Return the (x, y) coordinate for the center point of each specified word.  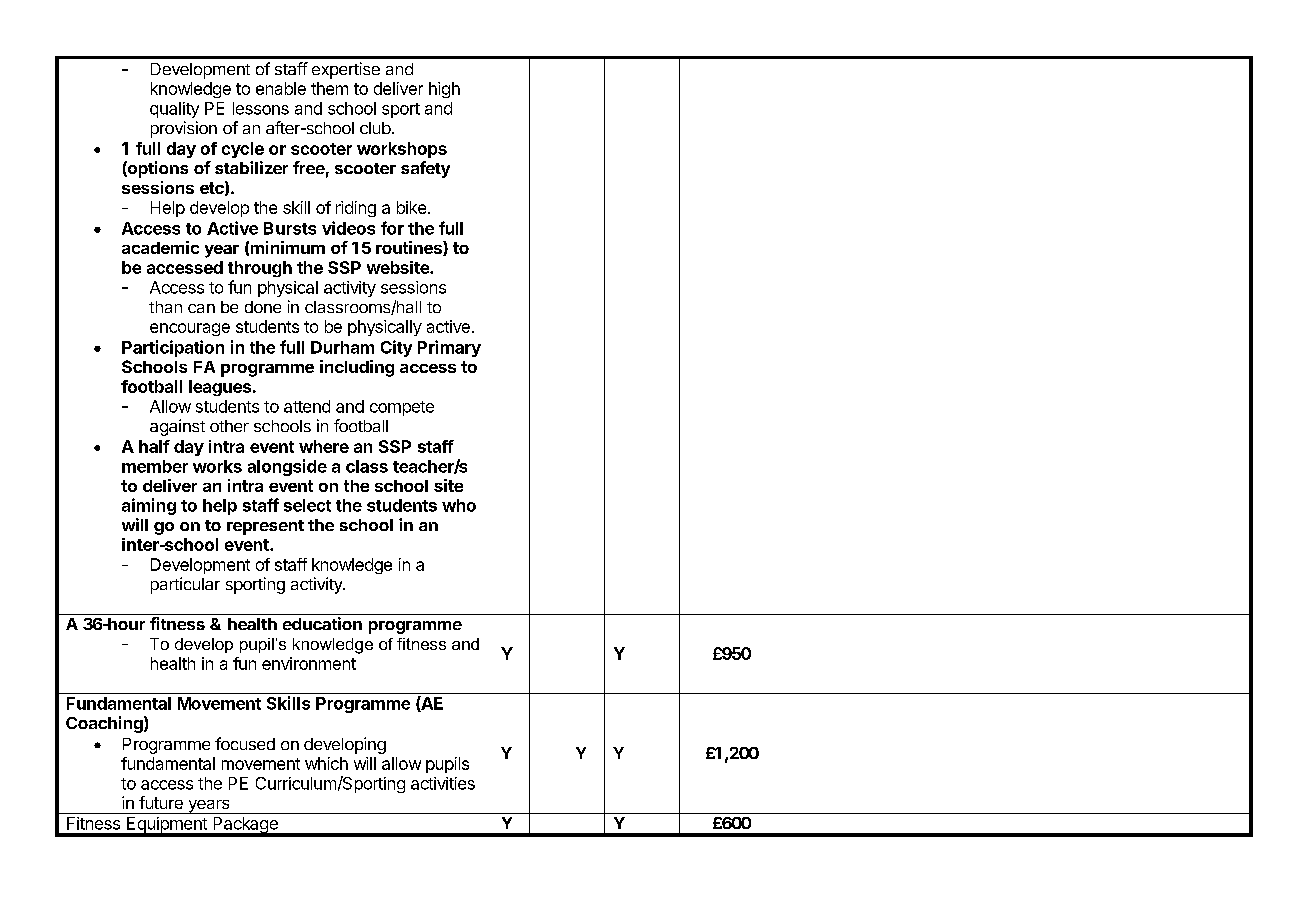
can (201, 308)
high (444, 90)
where (324, 446)
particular (185, 585)
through (260, 269)
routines (410, 248)
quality (174, 110)
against (177, 427)
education (322, 623)
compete (402, 408)
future (161, 802)
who (459, 505)
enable (281, 88)
